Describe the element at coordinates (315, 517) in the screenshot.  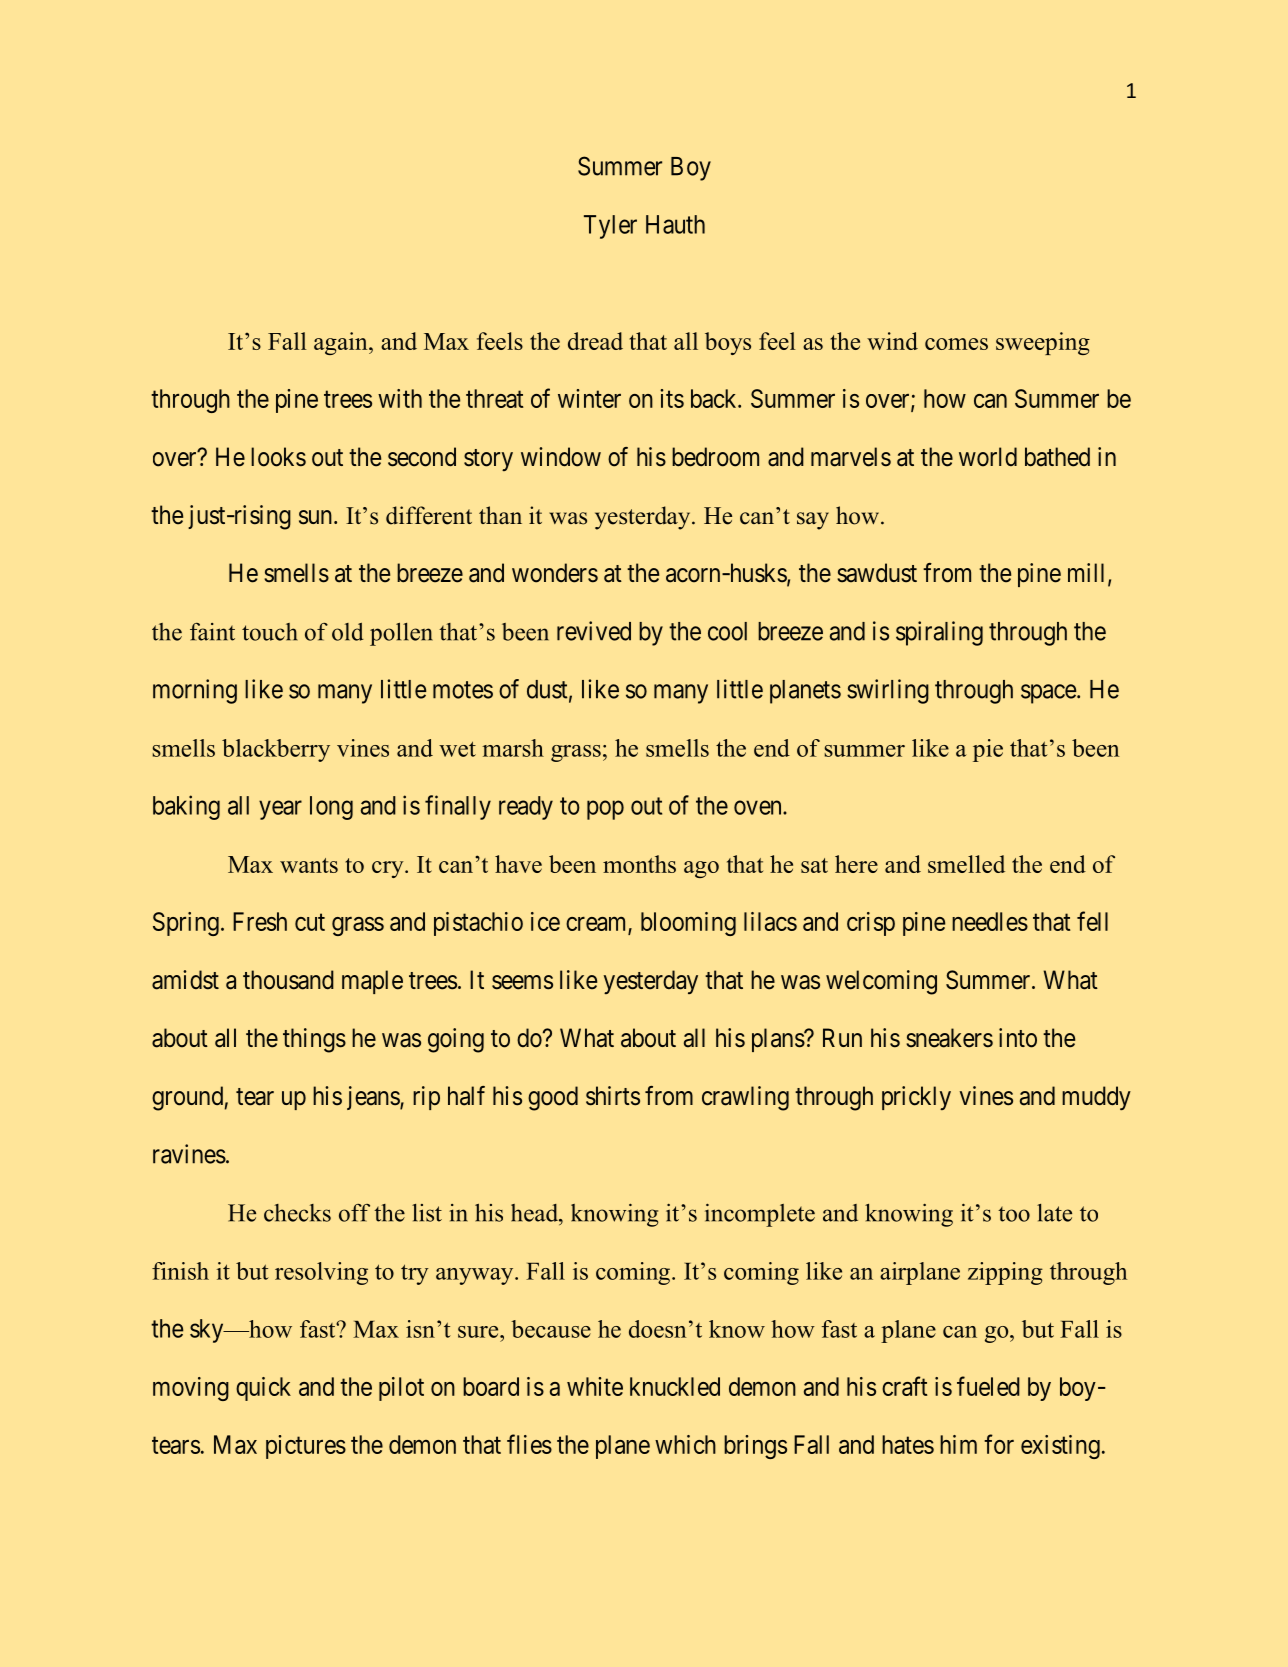
I see `sun` at that location.
